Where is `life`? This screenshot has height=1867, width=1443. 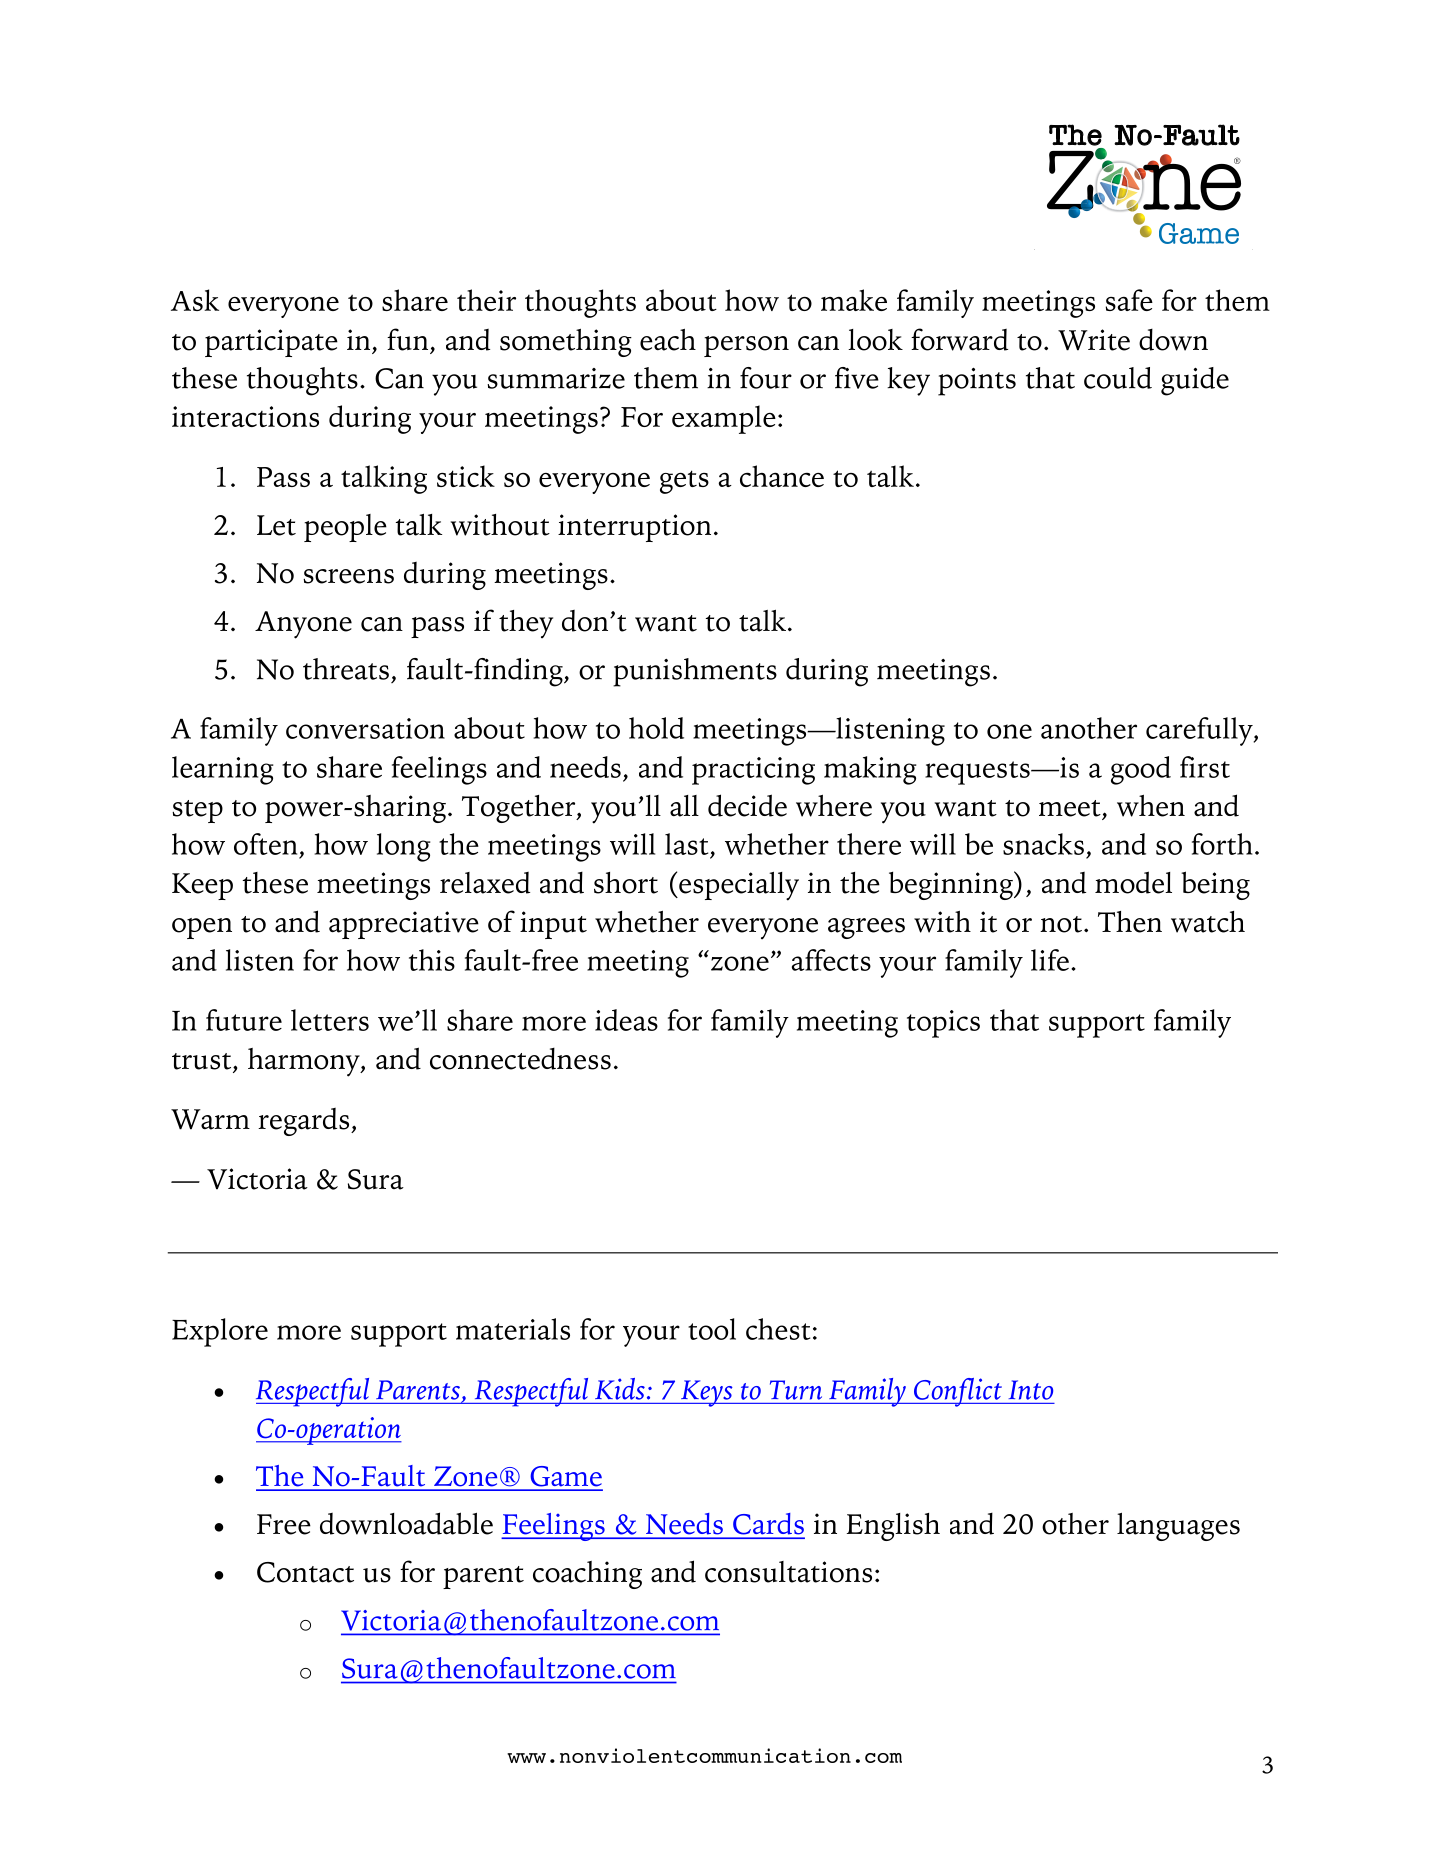
life is located at coordinates (1050, 960).
